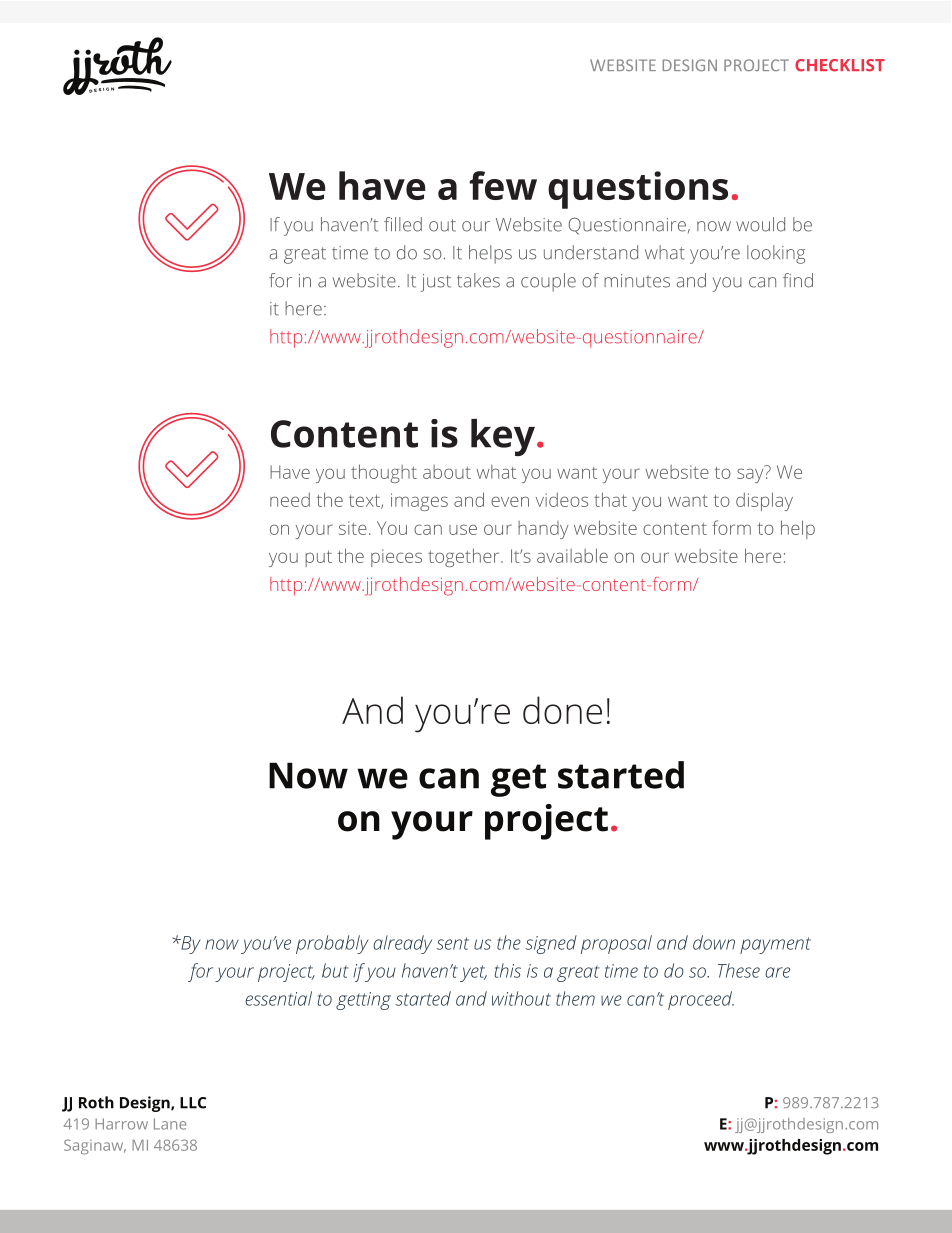 This screenshot has height=1233, width=952. What do you see at coordinates (193, 1103) in the screenshot?
I see `LLC` at bounding box center [193, 1103].
